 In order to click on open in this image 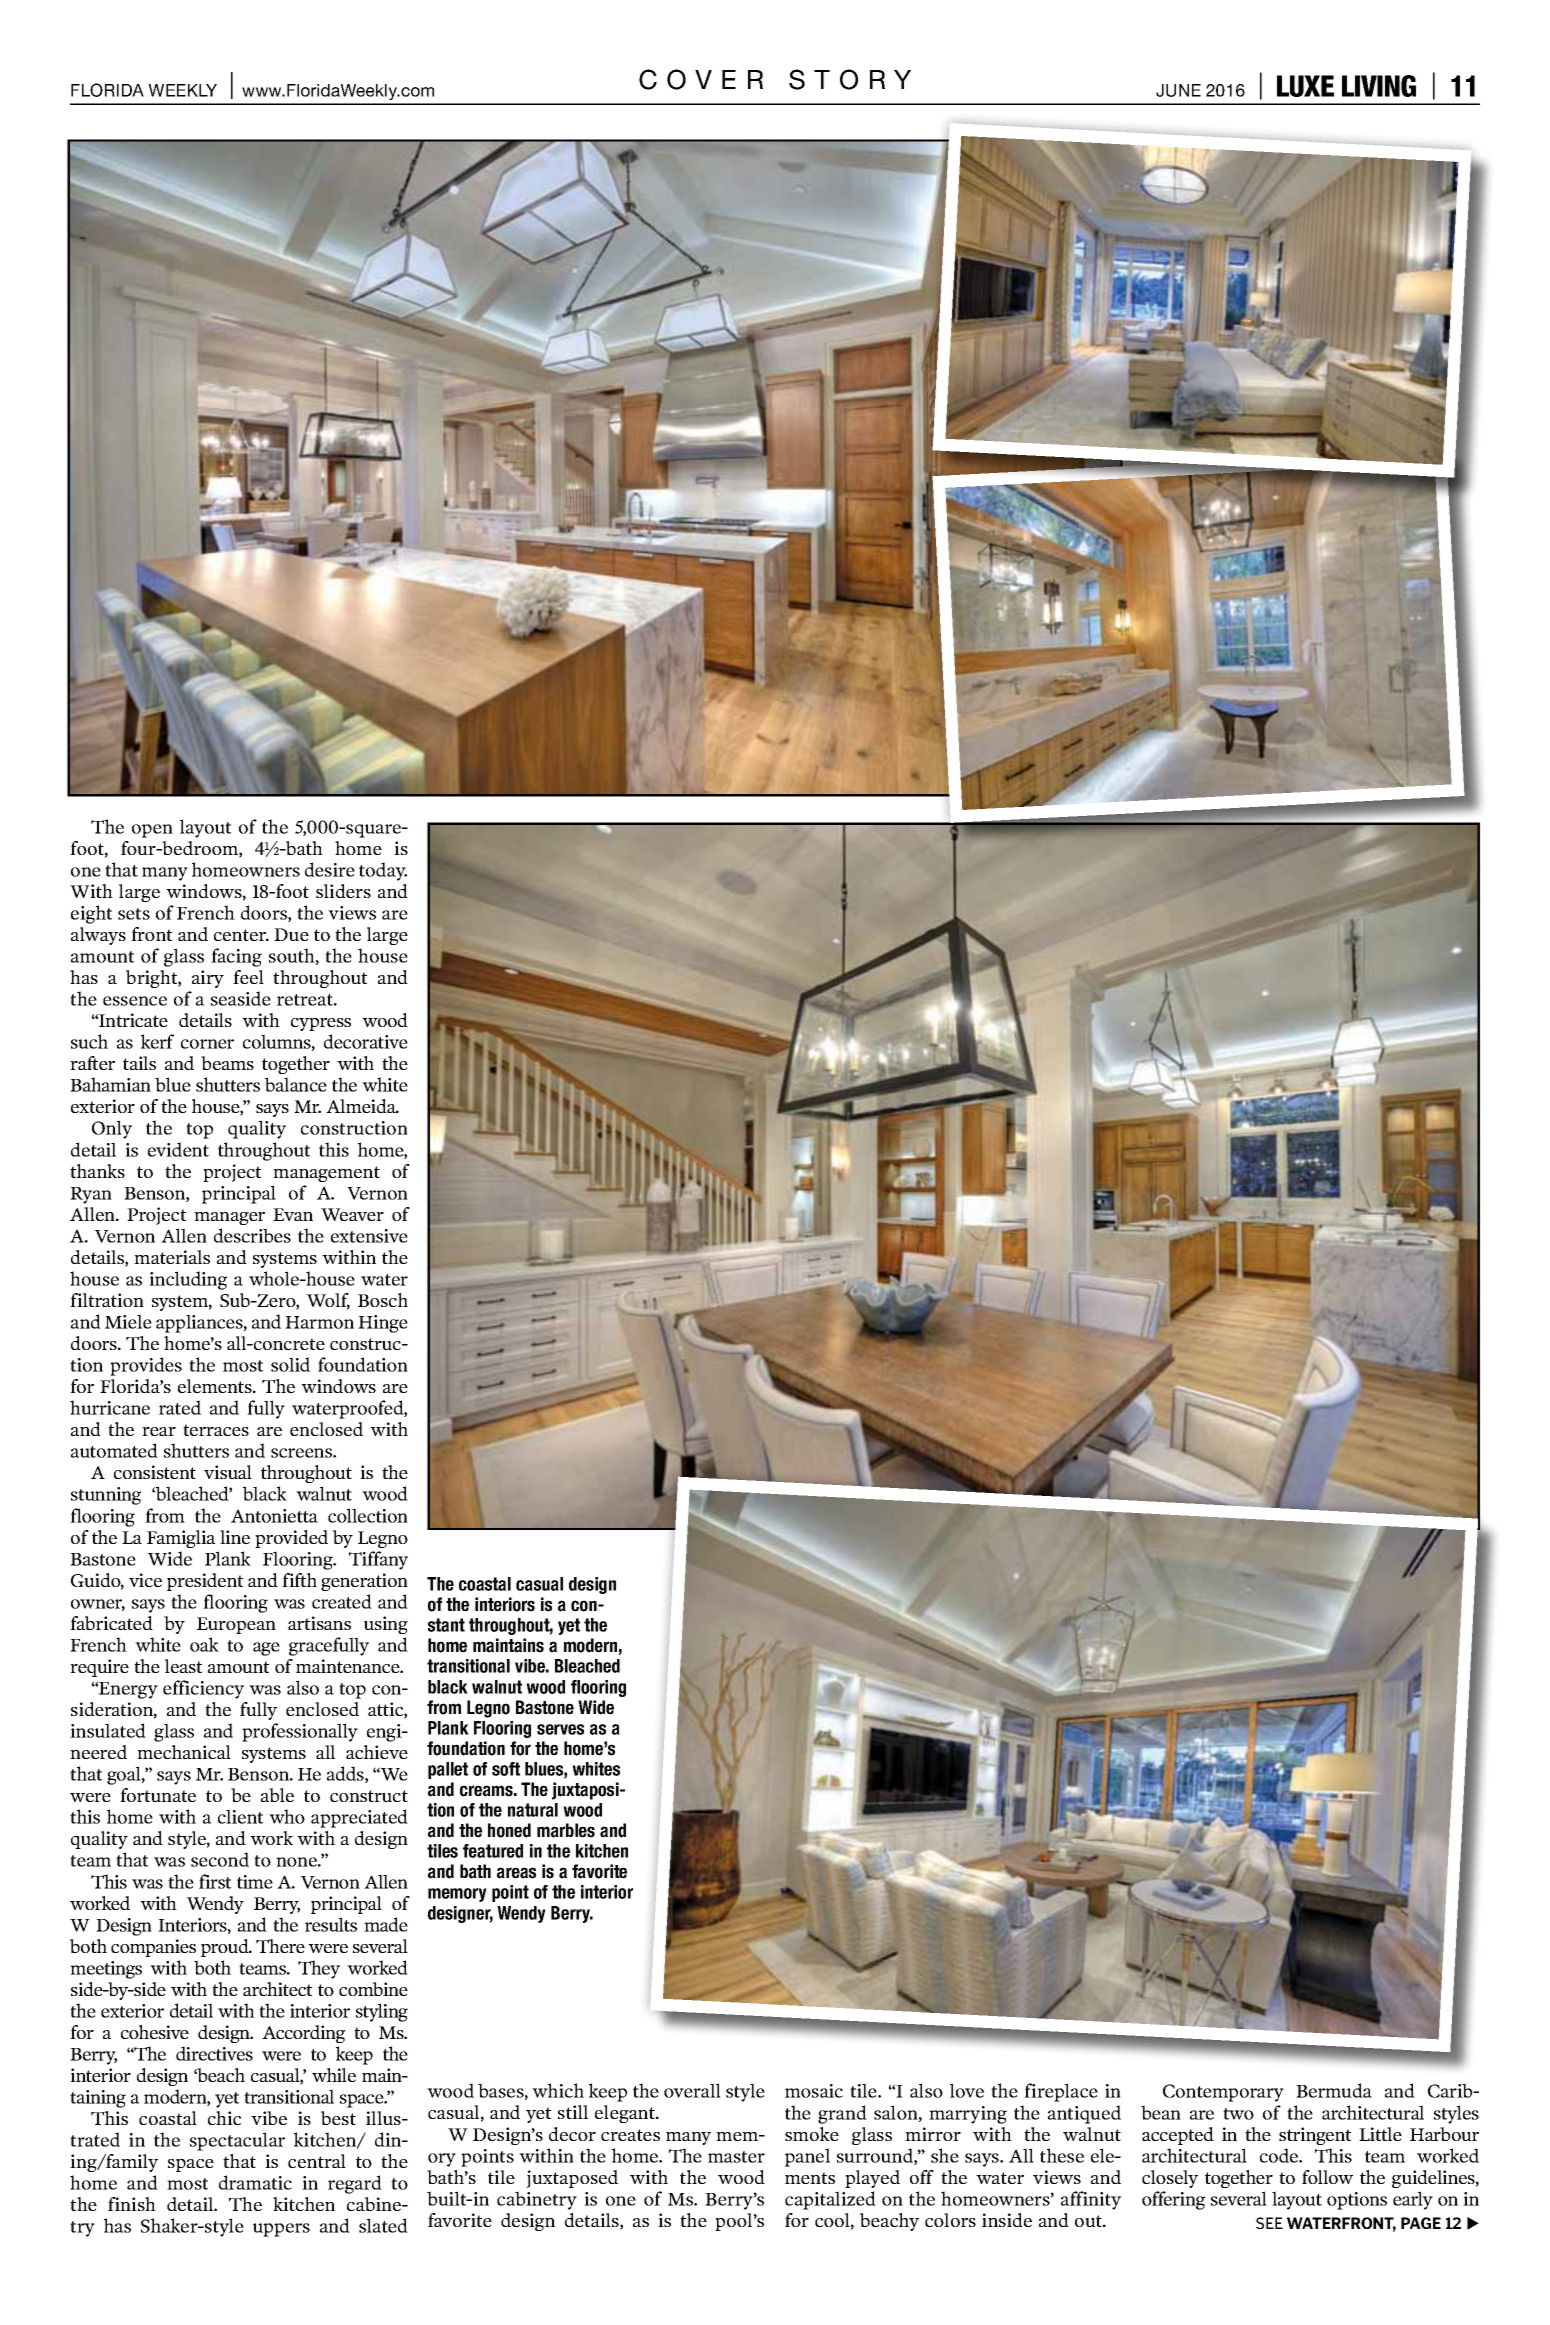, I will do `click(152, 831)`.
